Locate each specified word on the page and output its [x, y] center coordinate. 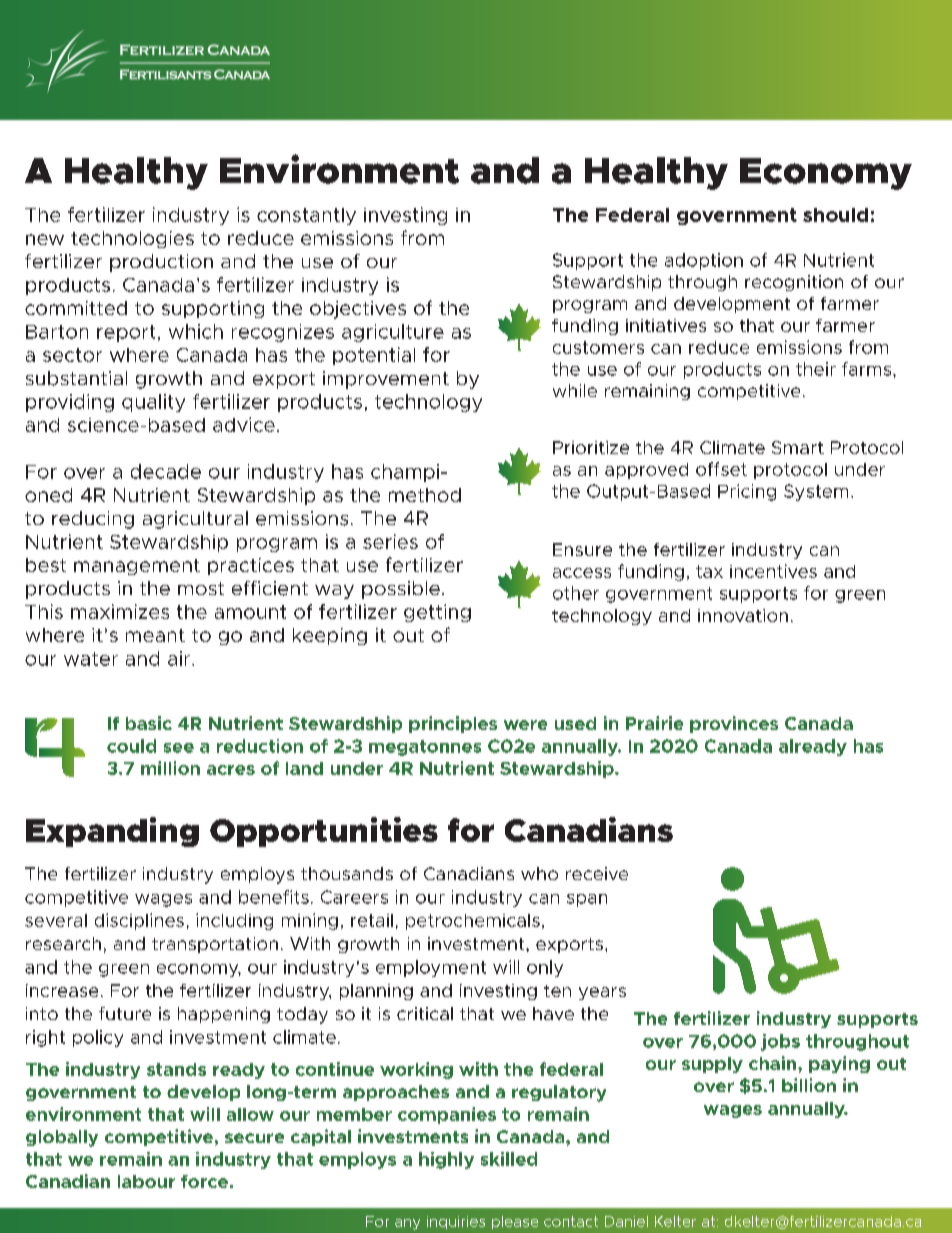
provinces [734, 724]
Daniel [626, 1221]
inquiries [456, 1222]
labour [146, 1181]
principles [453, 724]
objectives [358, 310]
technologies [132, 239]
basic [149, 723]
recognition [794, 283]
